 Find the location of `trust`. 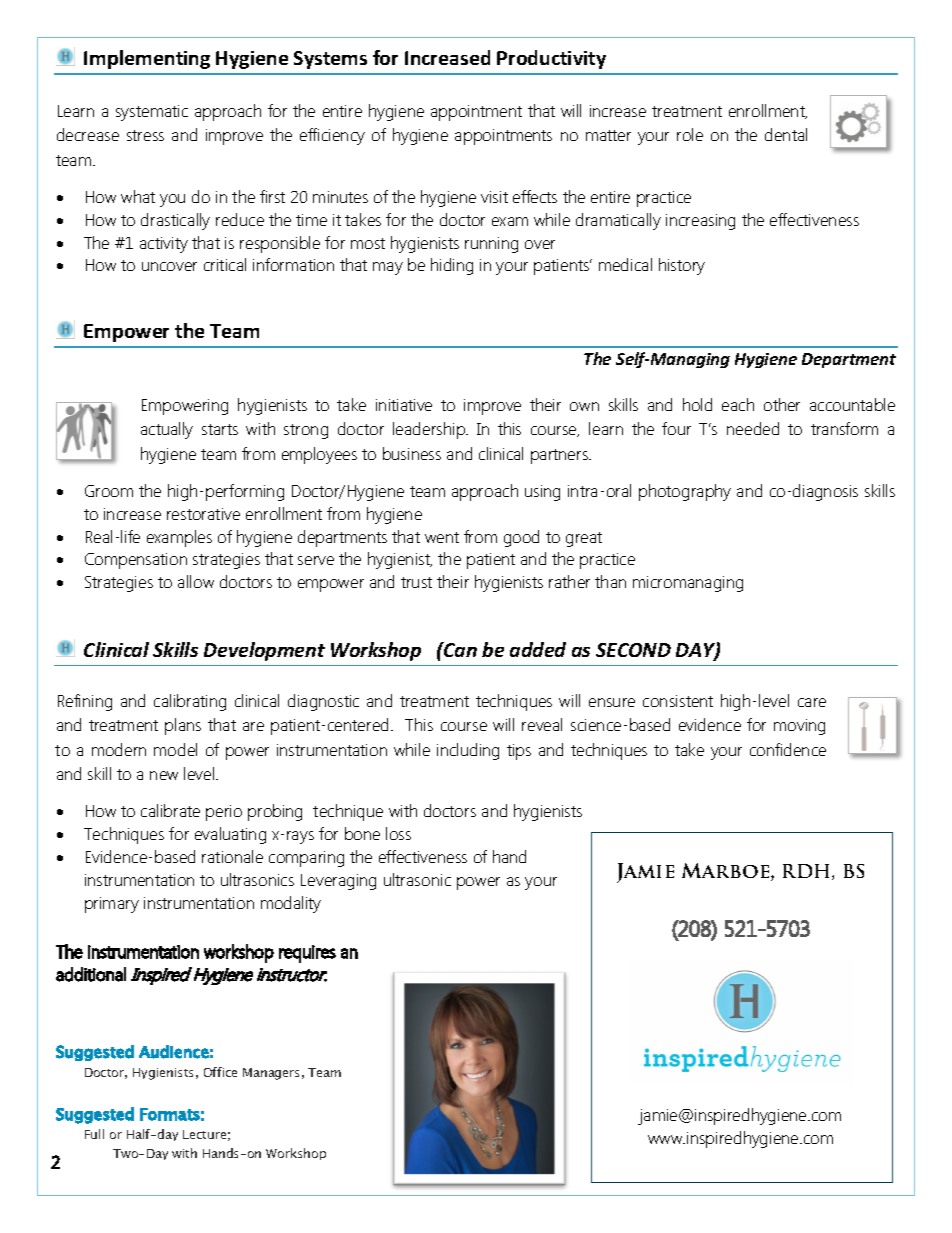

trust is located at coordinates (416, 582).
